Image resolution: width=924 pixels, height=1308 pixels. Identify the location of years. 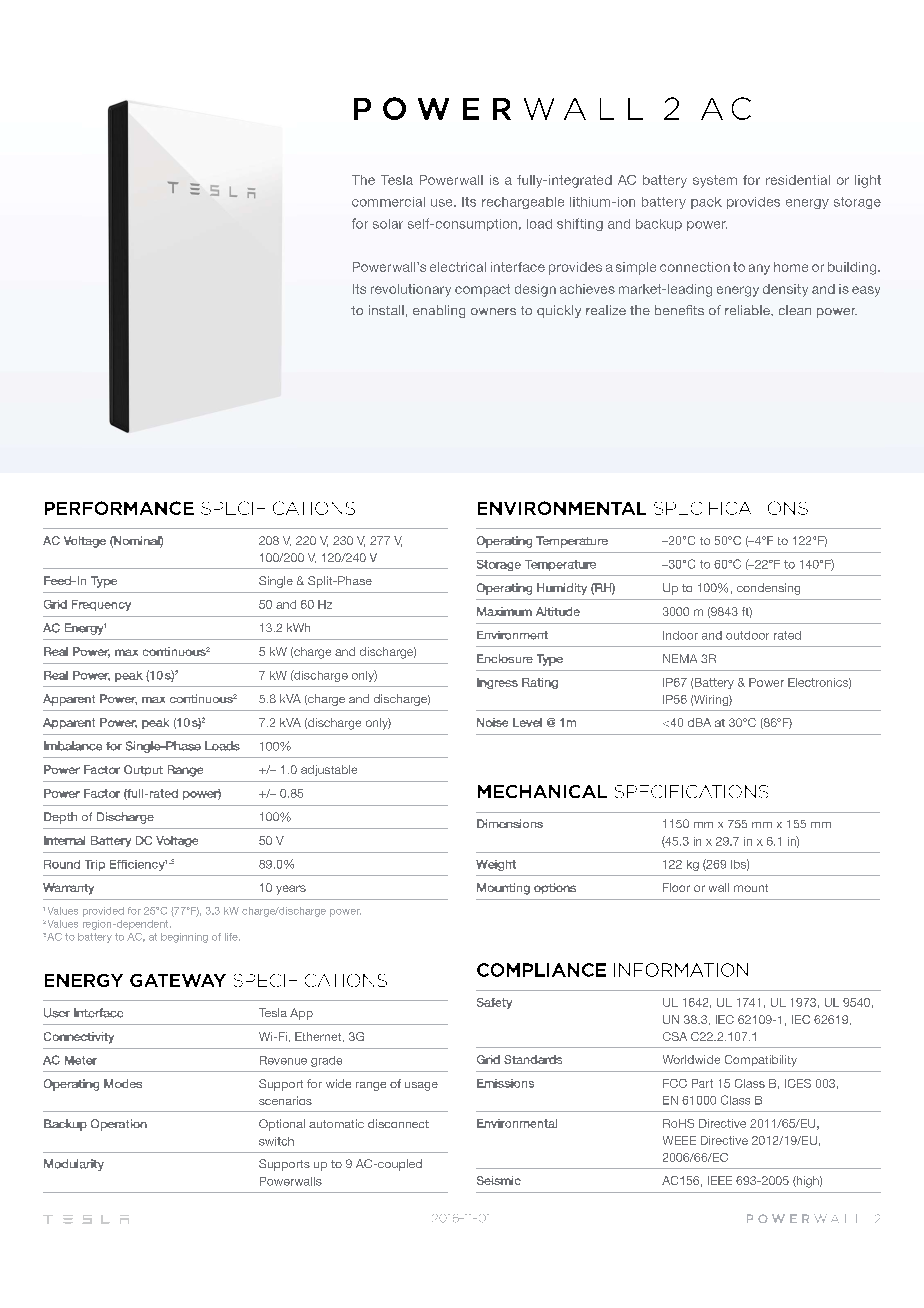
(291, 890).
